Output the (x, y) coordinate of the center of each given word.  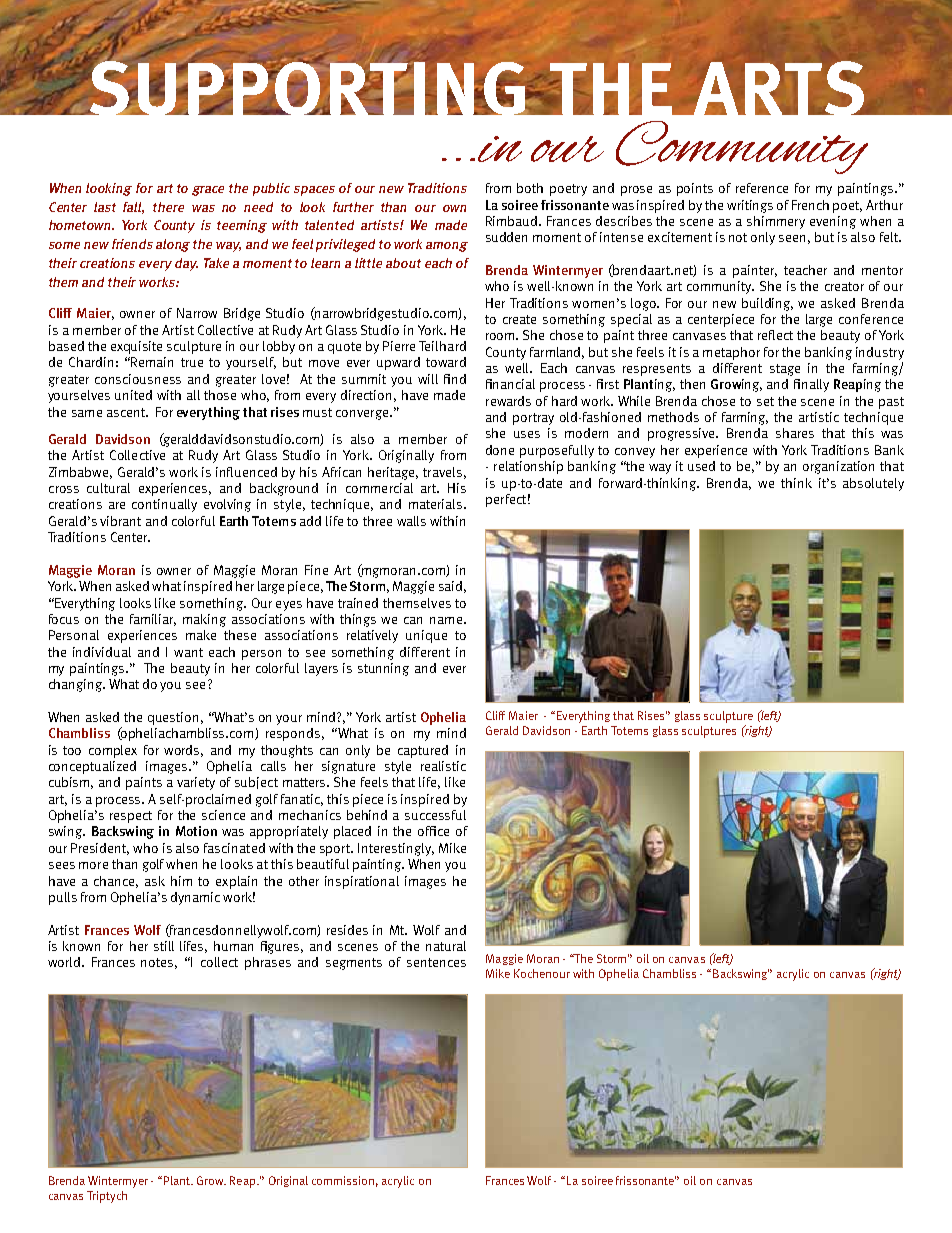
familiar (153, 620)
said (450, 586)
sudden (506, 237)
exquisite (136, 347)
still (164, 946)
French (810, 205)
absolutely (873, 484)
